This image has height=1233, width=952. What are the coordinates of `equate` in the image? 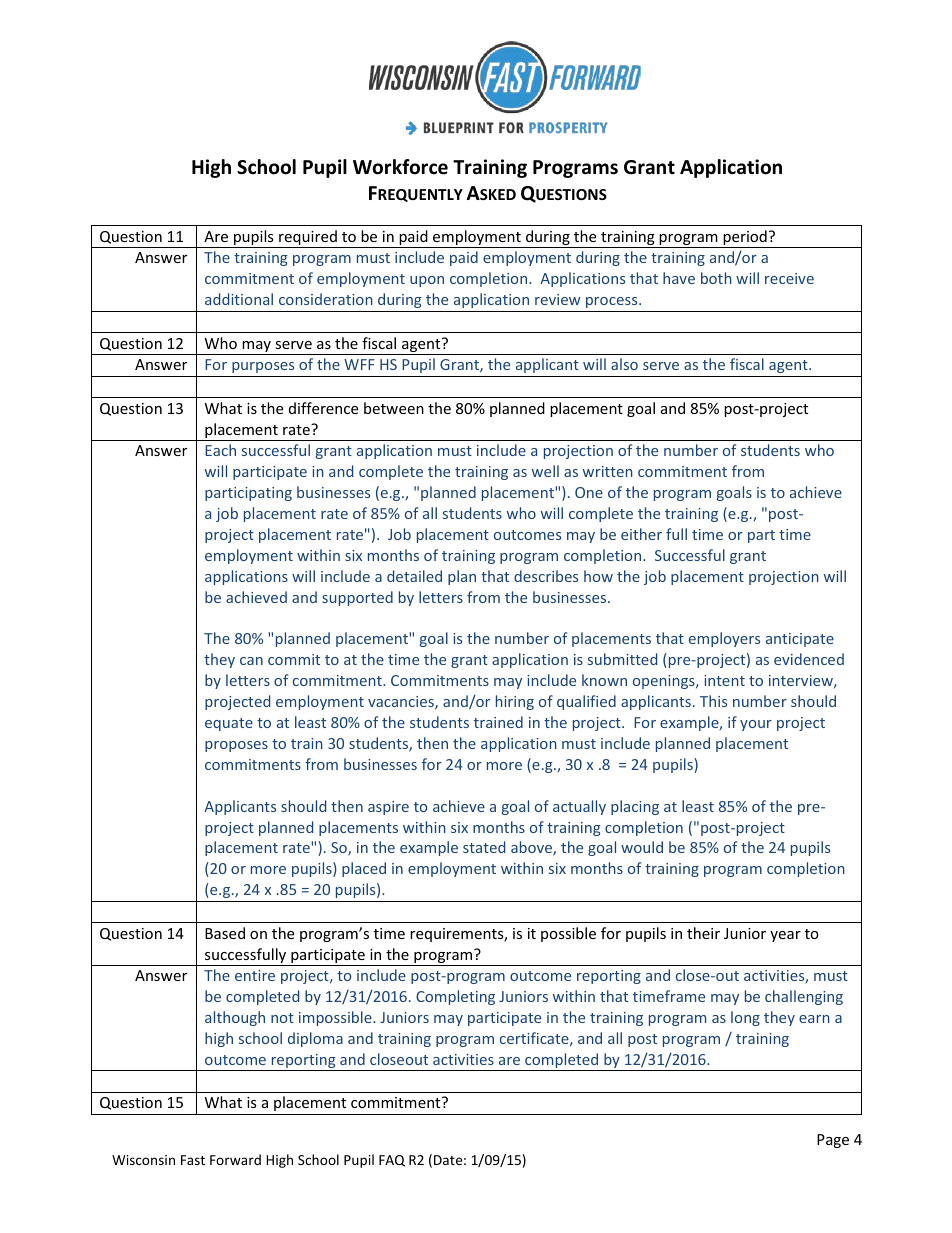 It's located at (229, 724).
